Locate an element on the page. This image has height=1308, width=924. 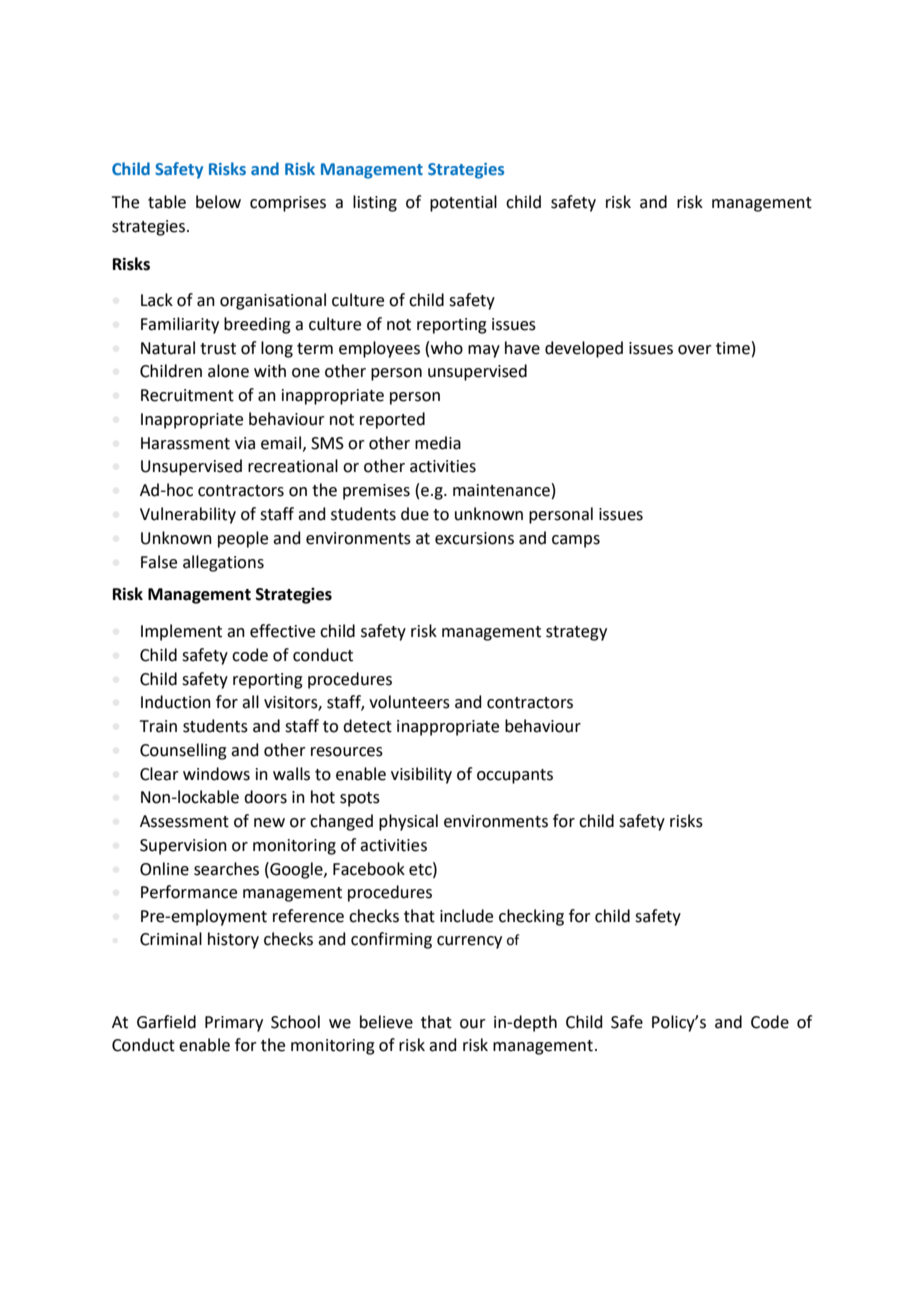
via is located at coordinates (245, 443).
